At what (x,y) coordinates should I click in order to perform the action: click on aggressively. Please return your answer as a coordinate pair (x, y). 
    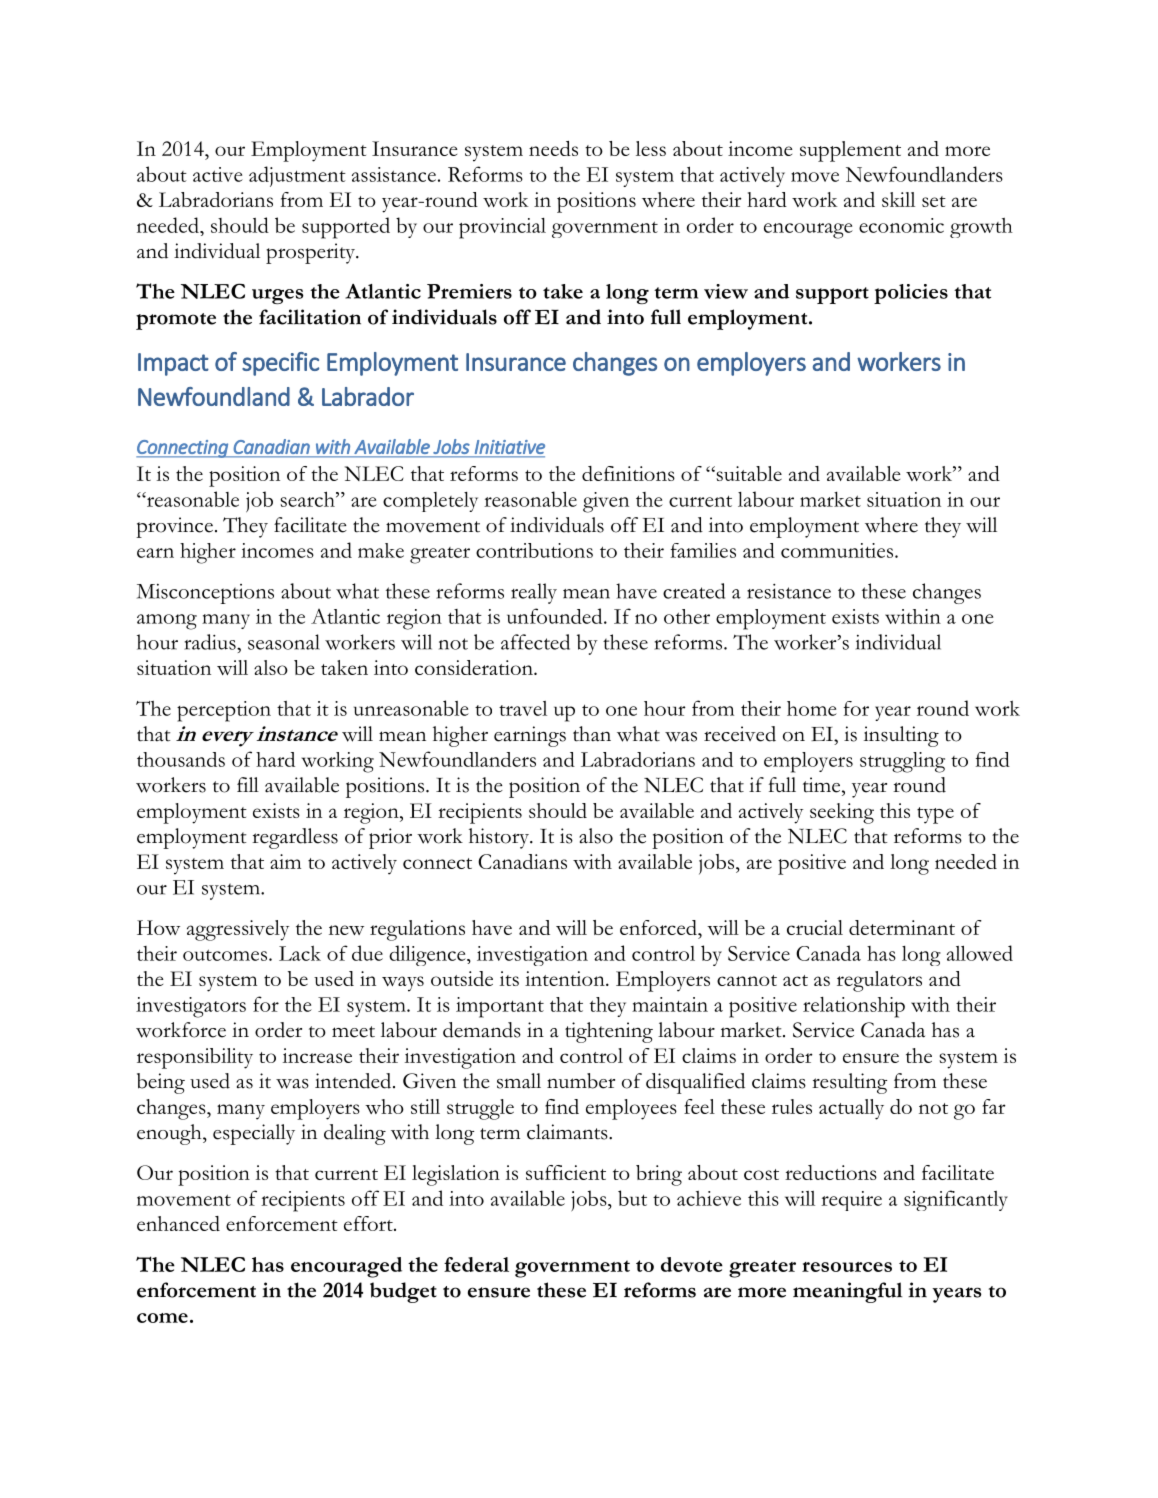
    Looking at the image, I should click on (238, 930).
